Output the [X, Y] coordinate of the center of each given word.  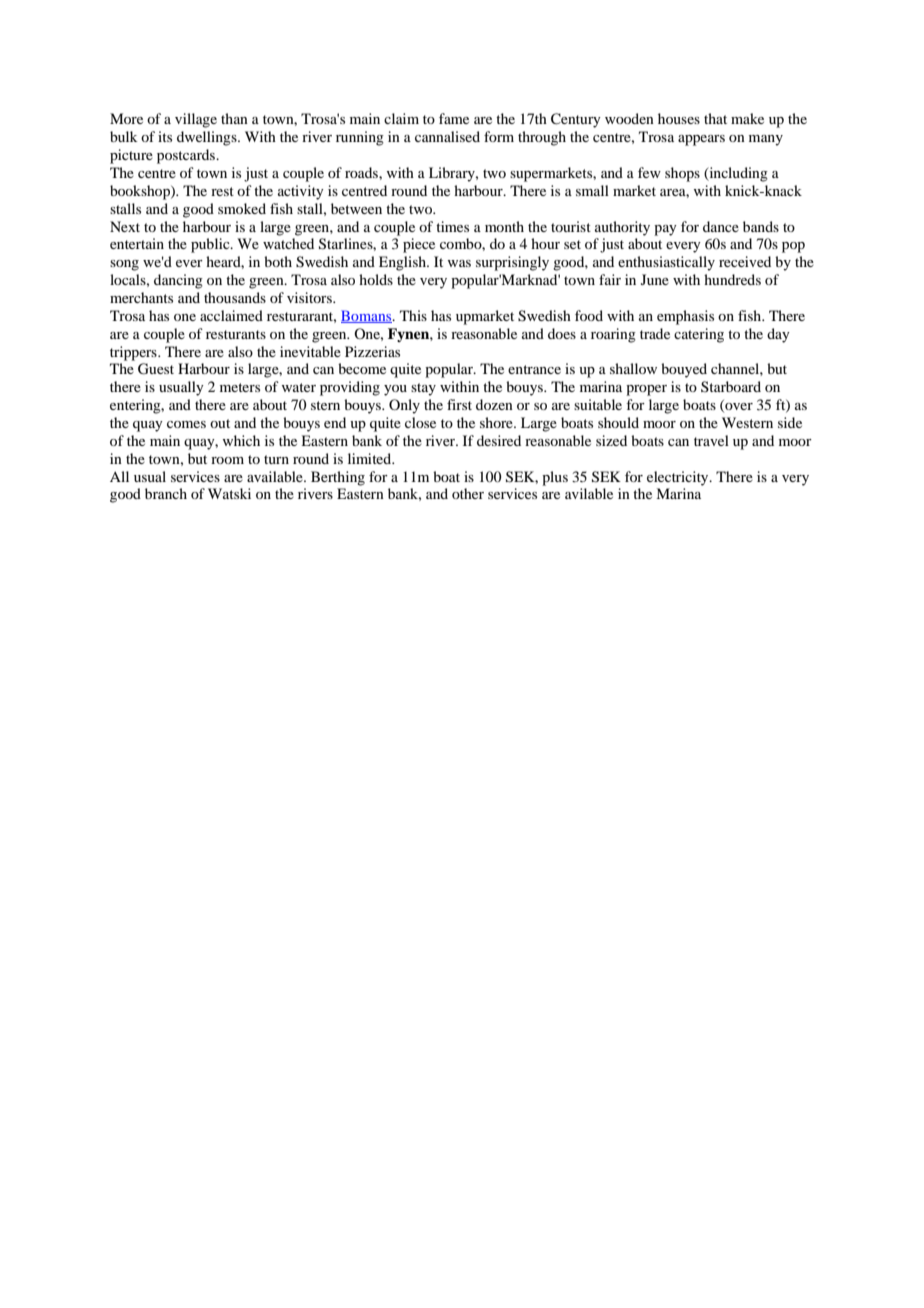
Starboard [731, 386]
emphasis [685, 317]
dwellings [208, 138]
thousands [235, 297]
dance [721, 226]
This [413, 315]
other [468, 493]
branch [166, 493]
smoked [242, 208]
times [452, 226]
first [459, 404]
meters [240, 387]
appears [701, 140]
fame [454, 118]
